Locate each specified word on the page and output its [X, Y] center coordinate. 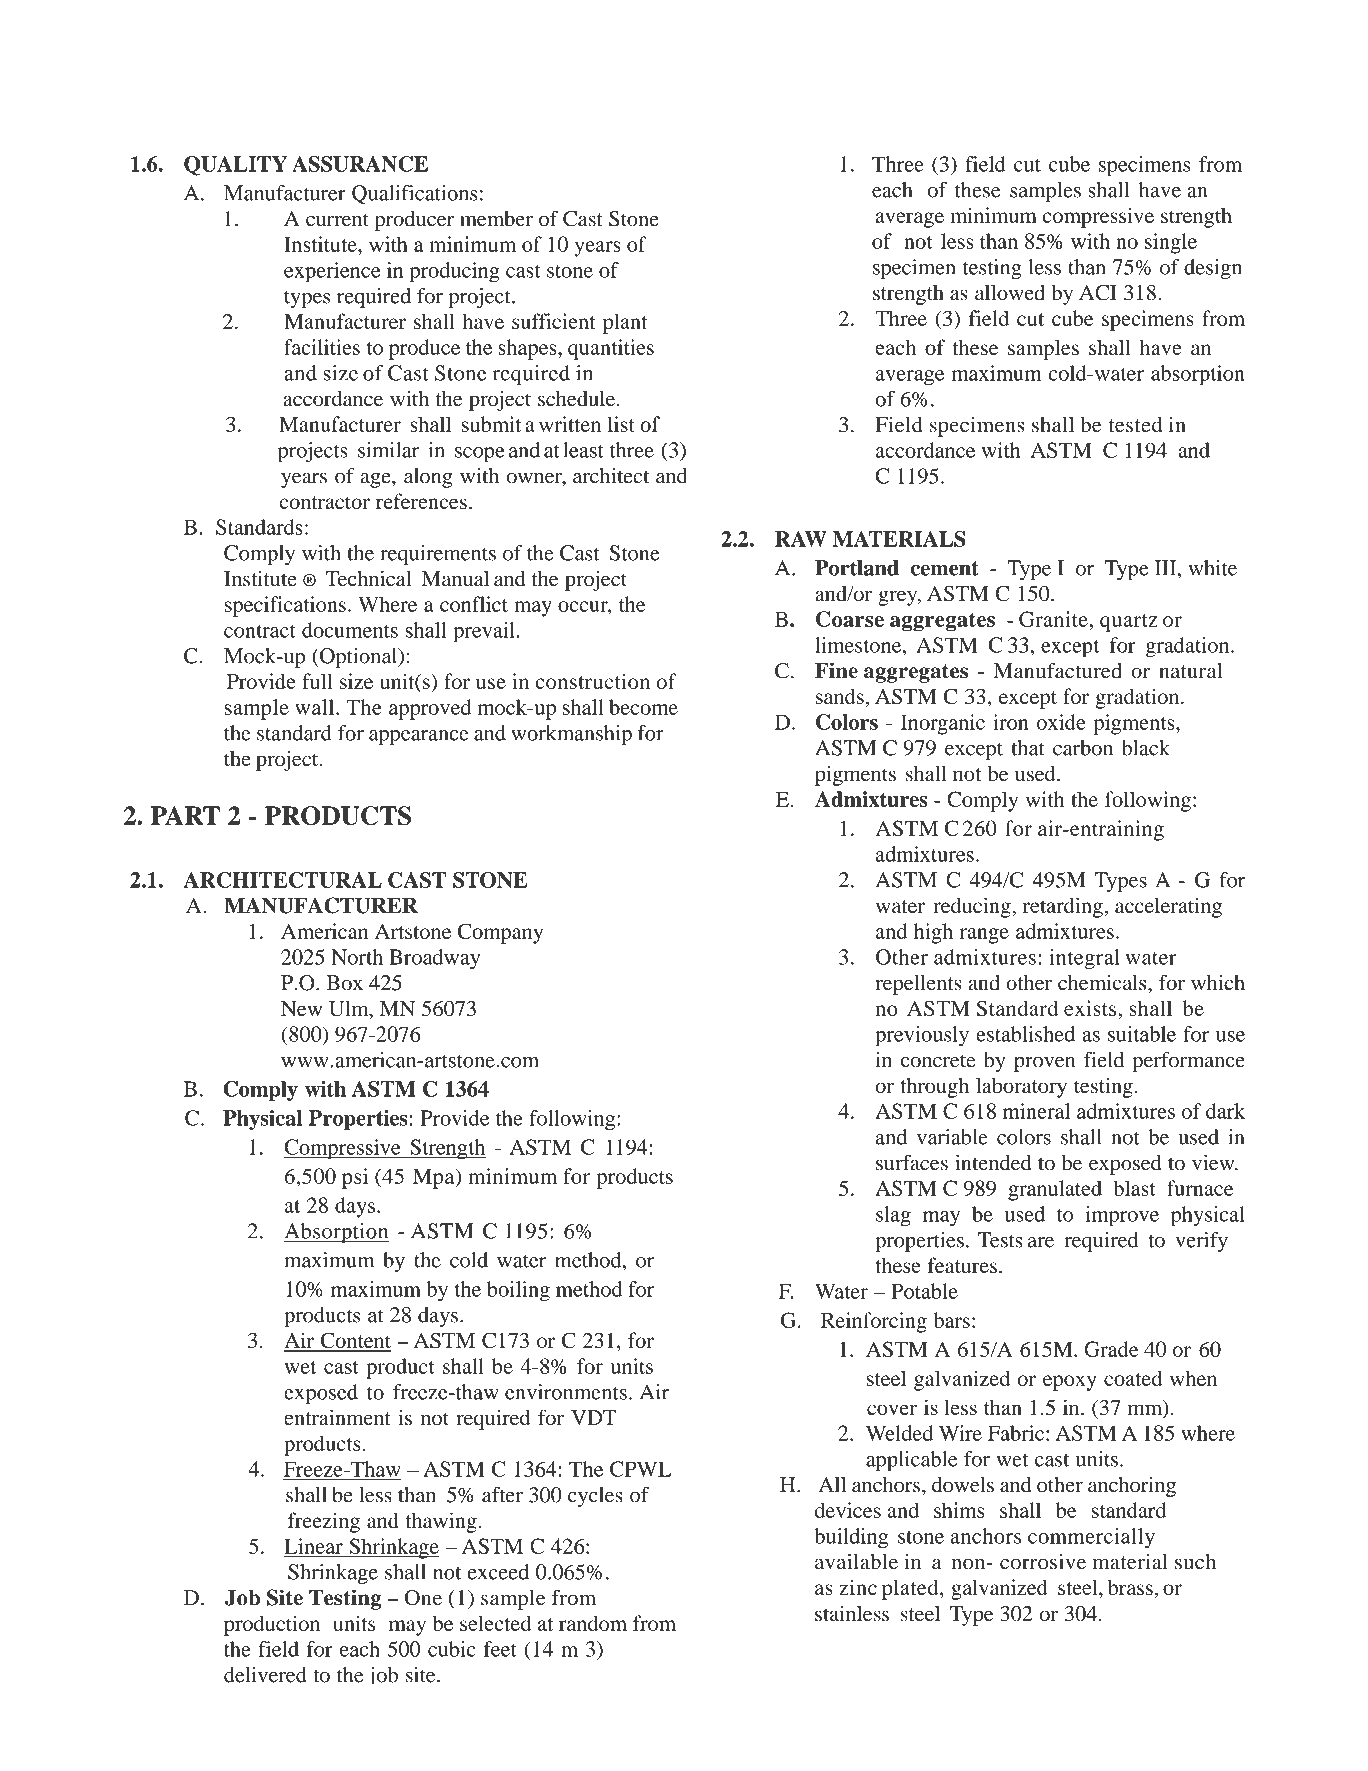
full [317, 681]
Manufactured [1058, 670]
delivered [265, 1676]
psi [355, 1178]
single [1171, 243]
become [643, 707]
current [337, 220]
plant [625, 323]
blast [1134, 1188]
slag [893, 1216]
